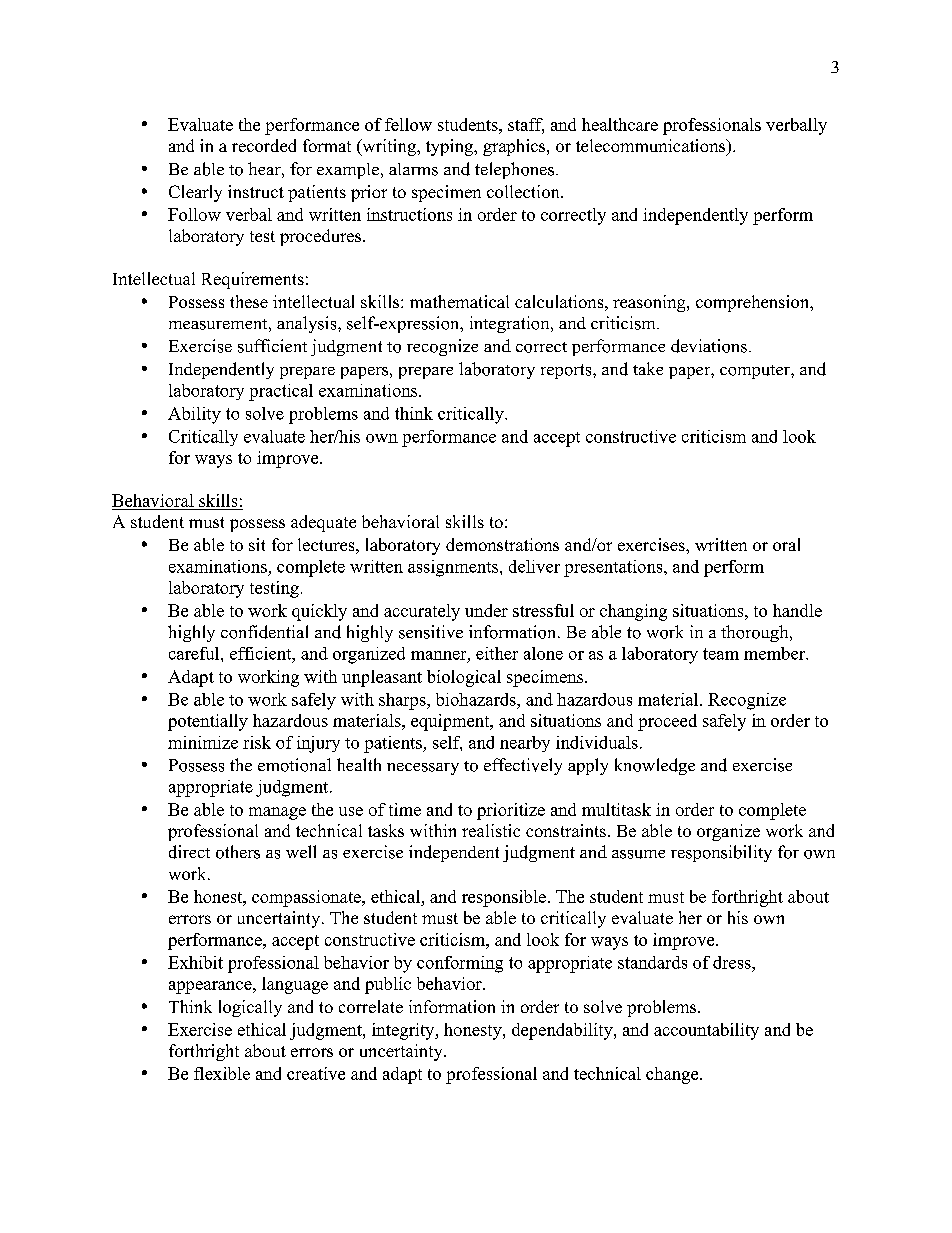 This document has height=1233, width=952. What do you see at coordinates (511, 324) in the document?
I see `integration` at bounding box center [511, 324].
